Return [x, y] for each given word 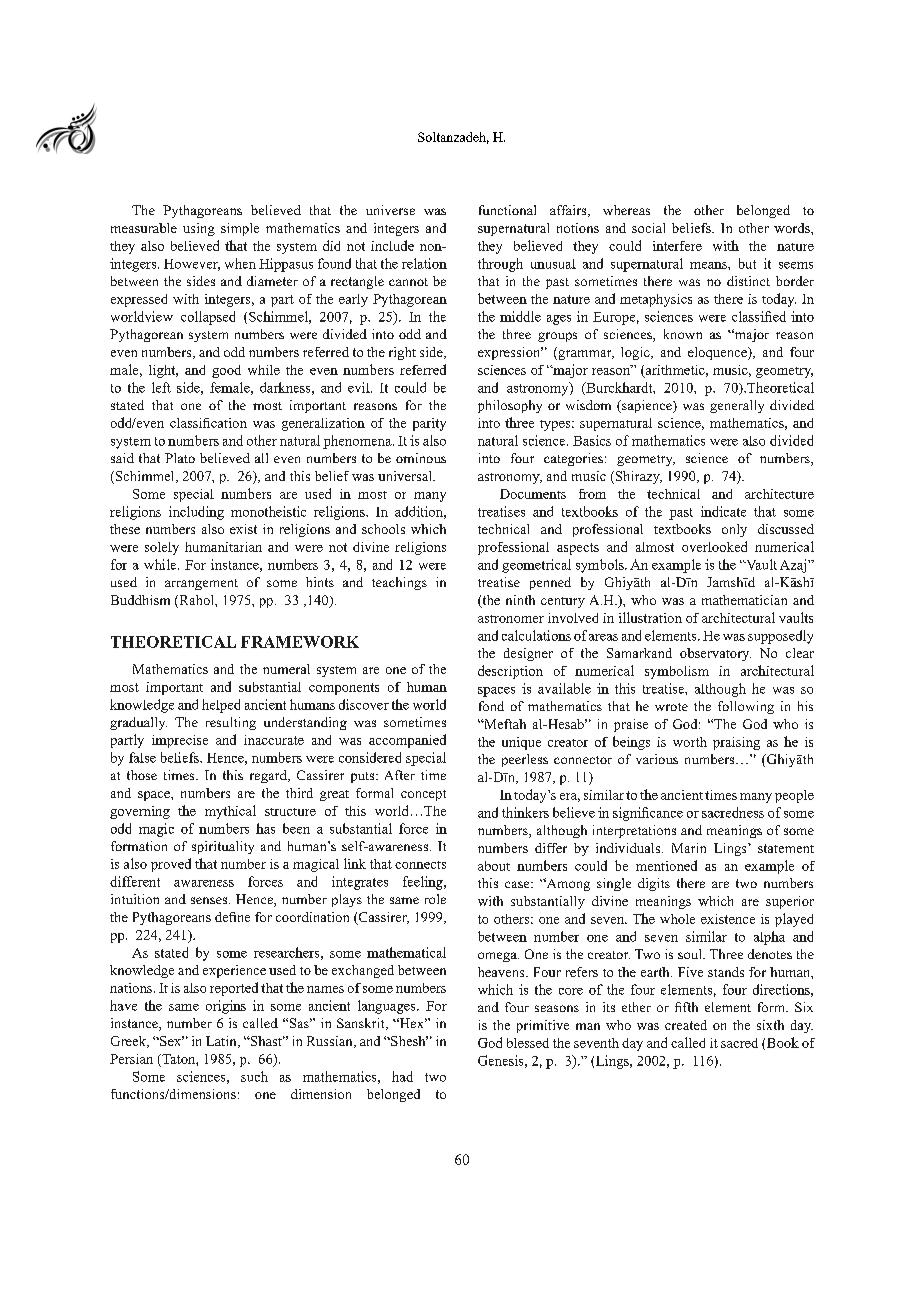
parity [429, 424]
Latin [222, 1042]
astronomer [511, 619]
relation [424, 263]
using [199, 229]
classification [208, 423]
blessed [528, 1043]
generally [737, 406]
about [494, 866]
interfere [677, 246]
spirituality [223, 847]
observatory [715, 654]
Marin [689, 848]
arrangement [201, 584]
